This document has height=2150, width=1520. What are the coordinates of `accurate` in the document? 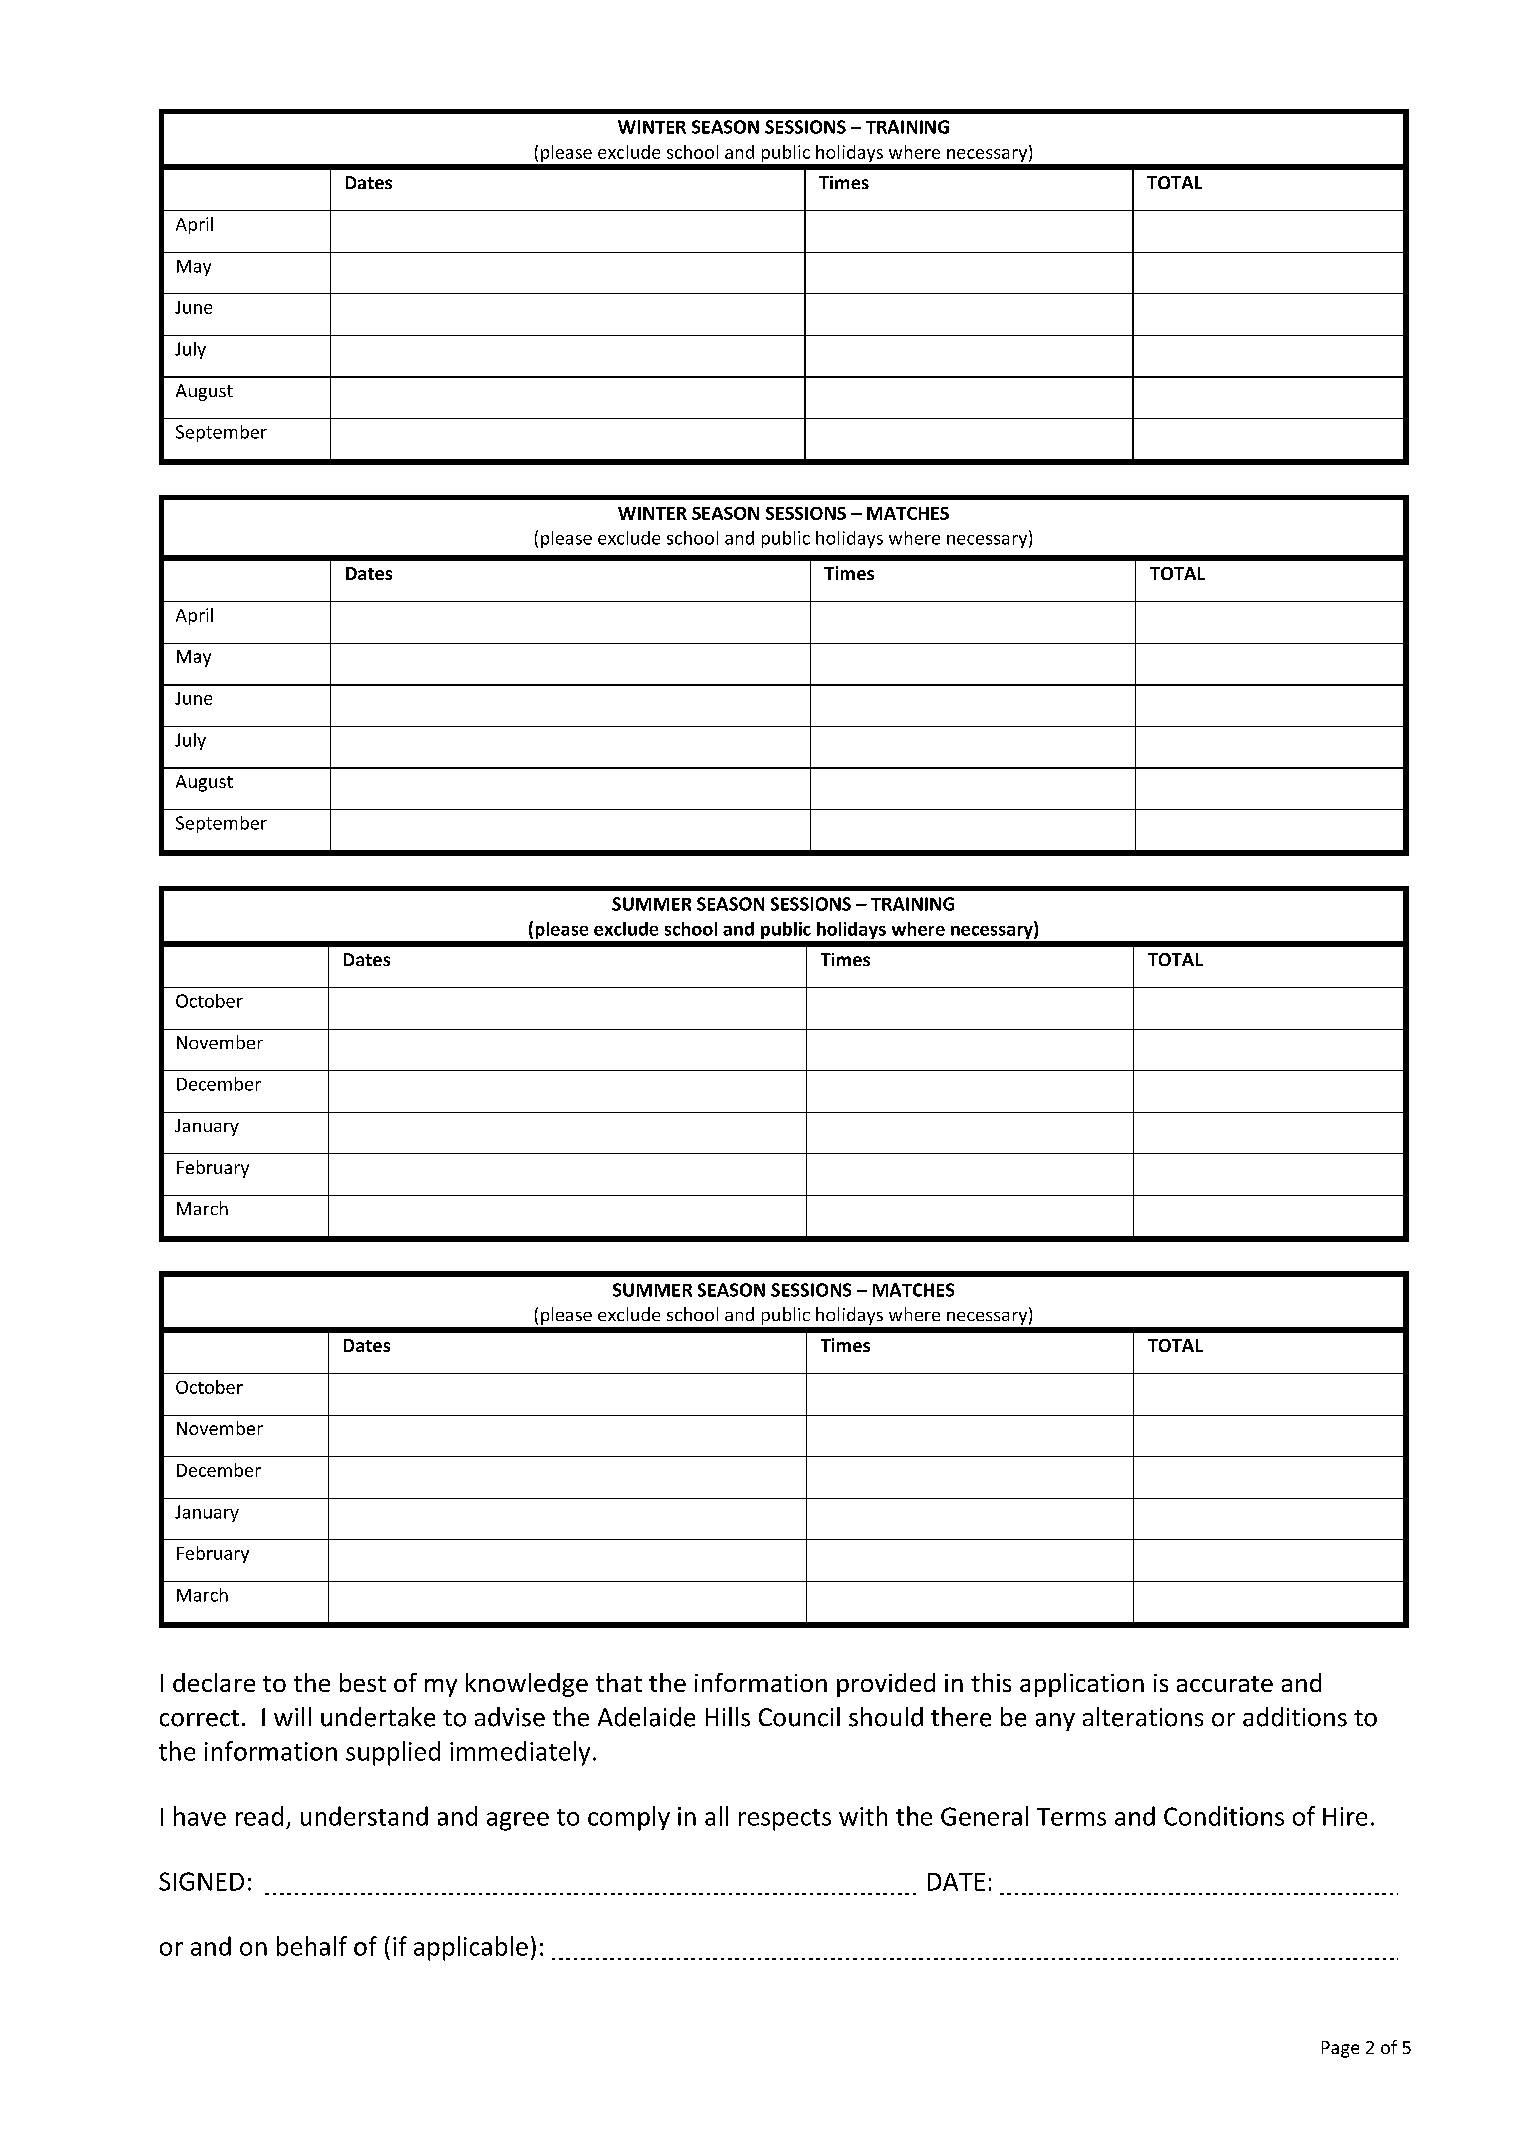 It's located at (1225, 1684).
